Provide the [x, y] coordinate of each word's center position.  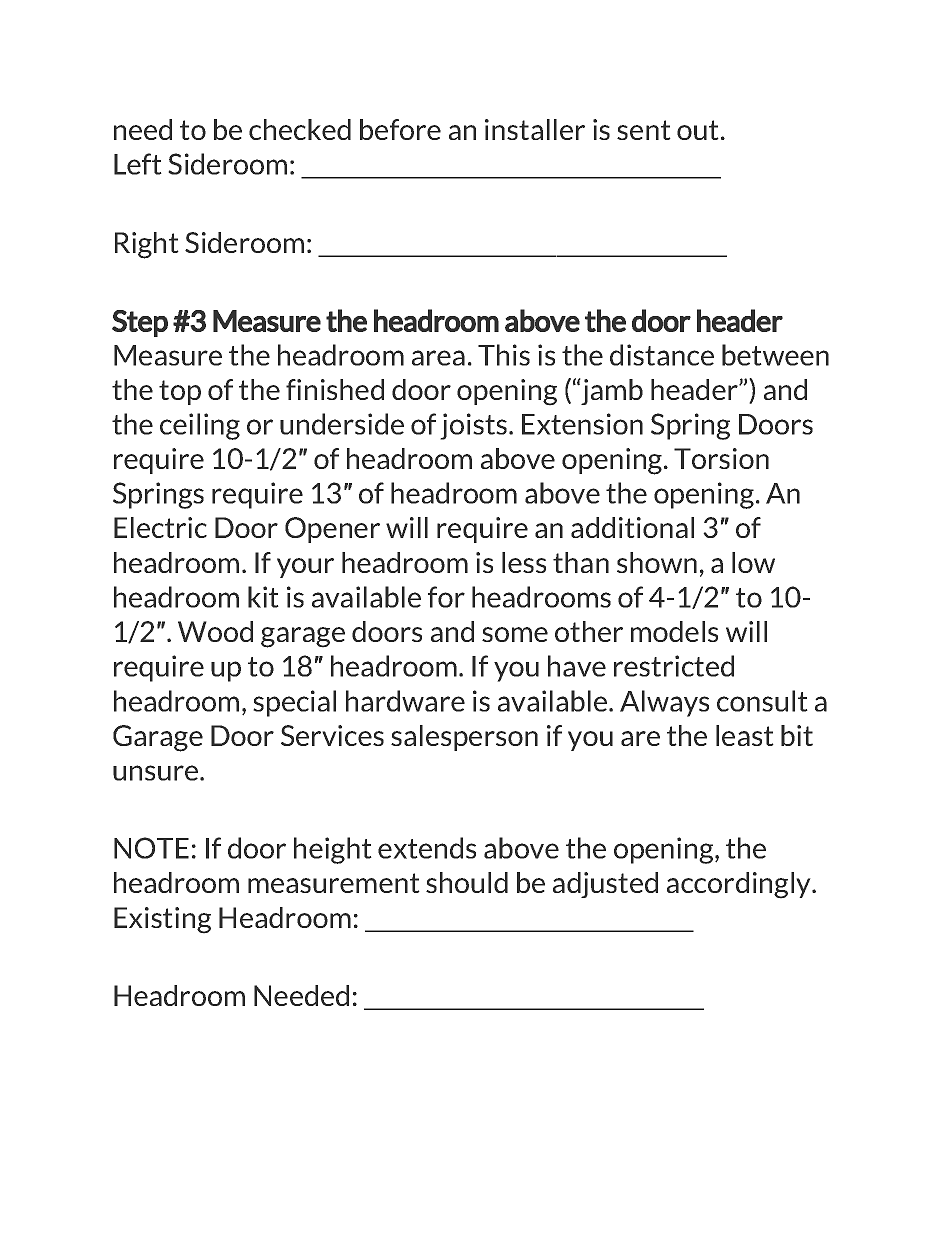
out [698, 130]
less [524, 562]
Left [138, 164]
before [400, 129]
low [753, 562]
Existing [162, 920]
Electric [160, 527]
